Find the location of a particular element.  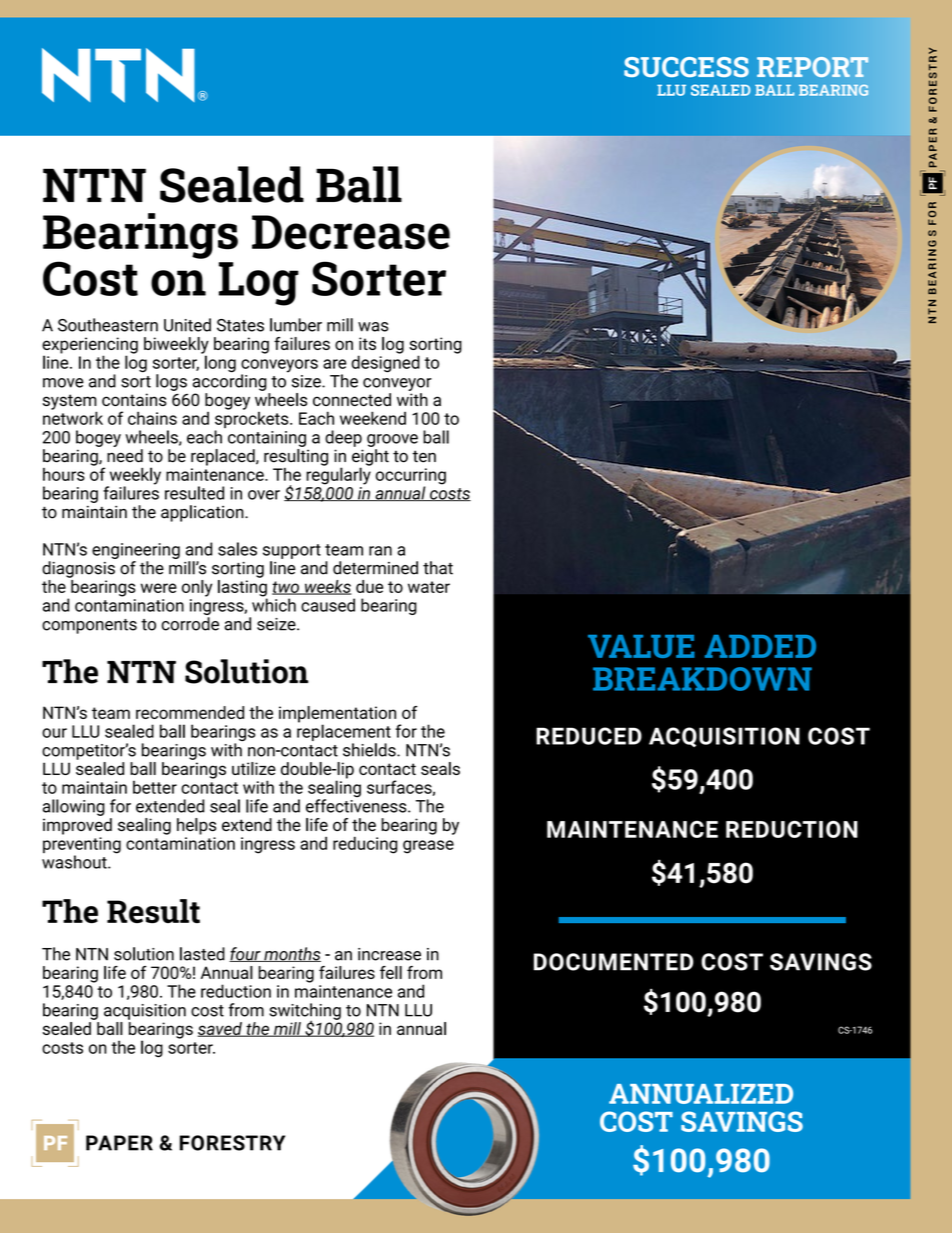

better is located at coordinates (155, 787).
